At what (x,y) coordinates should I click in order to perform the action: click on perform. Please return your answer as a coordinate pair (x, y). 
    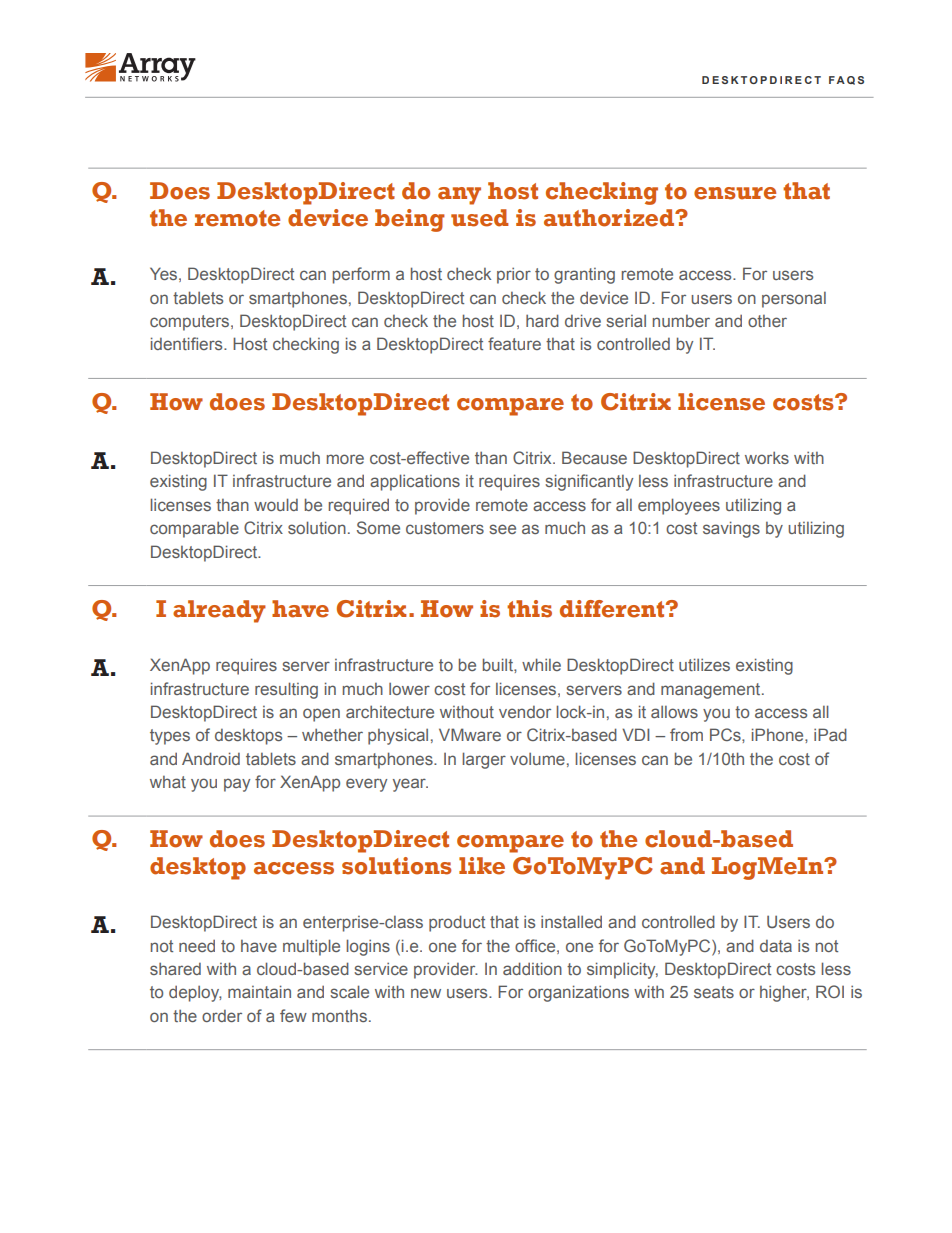
    Looking at the image, I should click on (361, 275).
